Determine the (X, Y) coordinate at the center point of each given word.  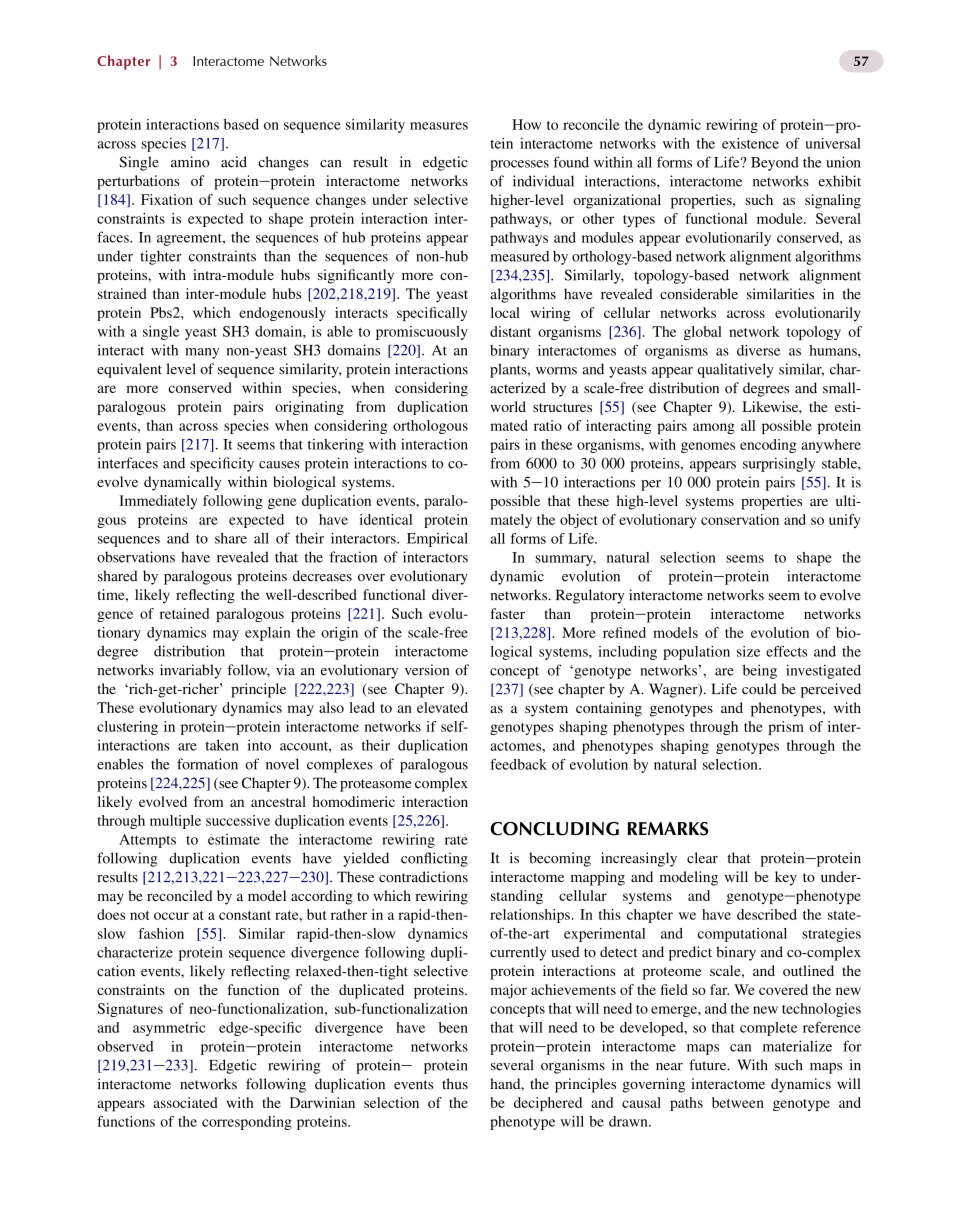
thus (455, 1084)
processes (519, 165)
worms (556, 371)
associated (185, 1102)
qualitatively (735, 370)
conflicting (434, 859)
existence (750, 143)
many (202, 353)
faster (507, 613)
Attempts (147, 841)
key (786, 878)
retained (184, 613)
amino (190, 162)
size (748, 651)
